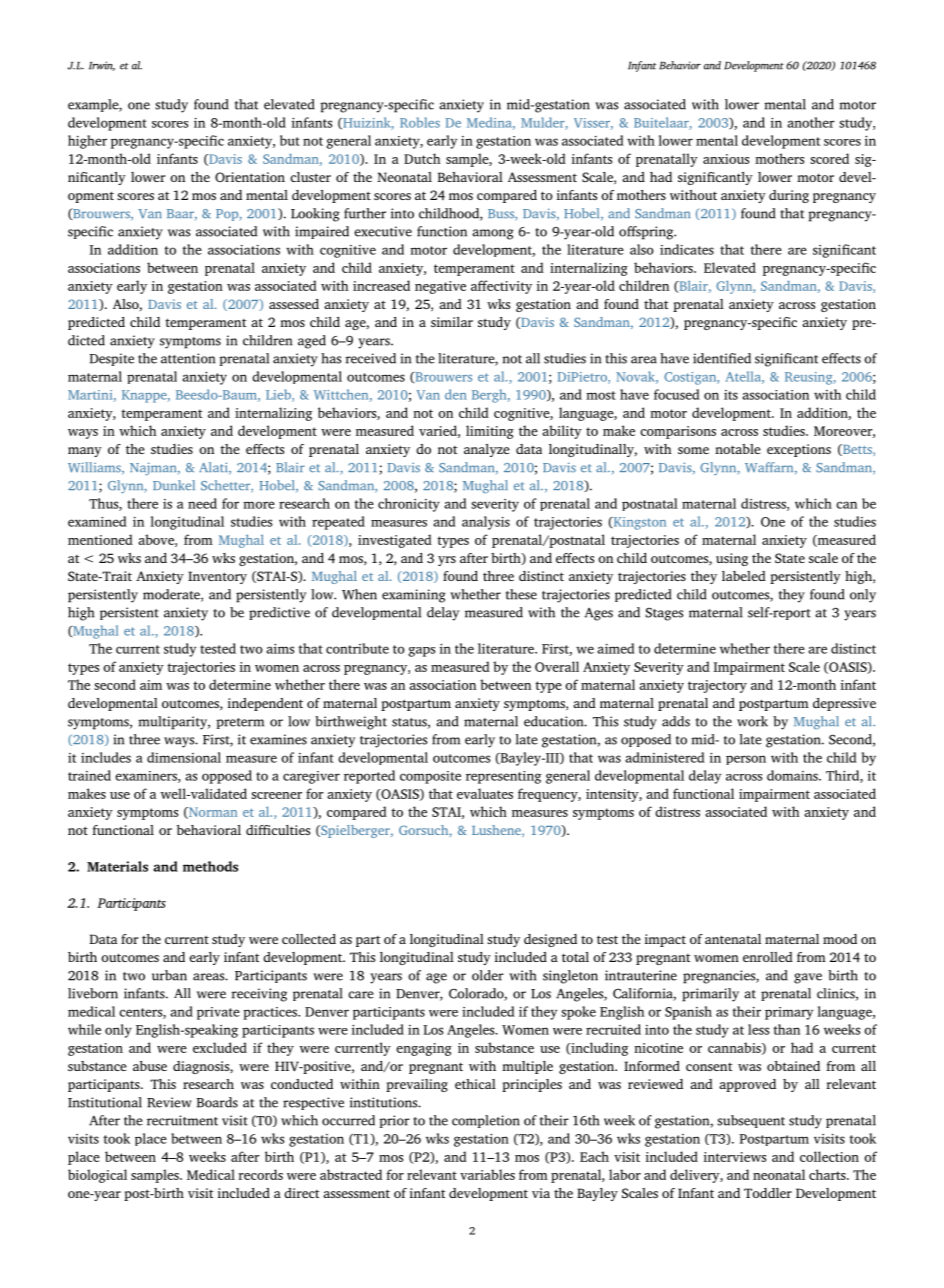 The image size is (944, 1288). I want to click on anxious, so click(726, 159).
